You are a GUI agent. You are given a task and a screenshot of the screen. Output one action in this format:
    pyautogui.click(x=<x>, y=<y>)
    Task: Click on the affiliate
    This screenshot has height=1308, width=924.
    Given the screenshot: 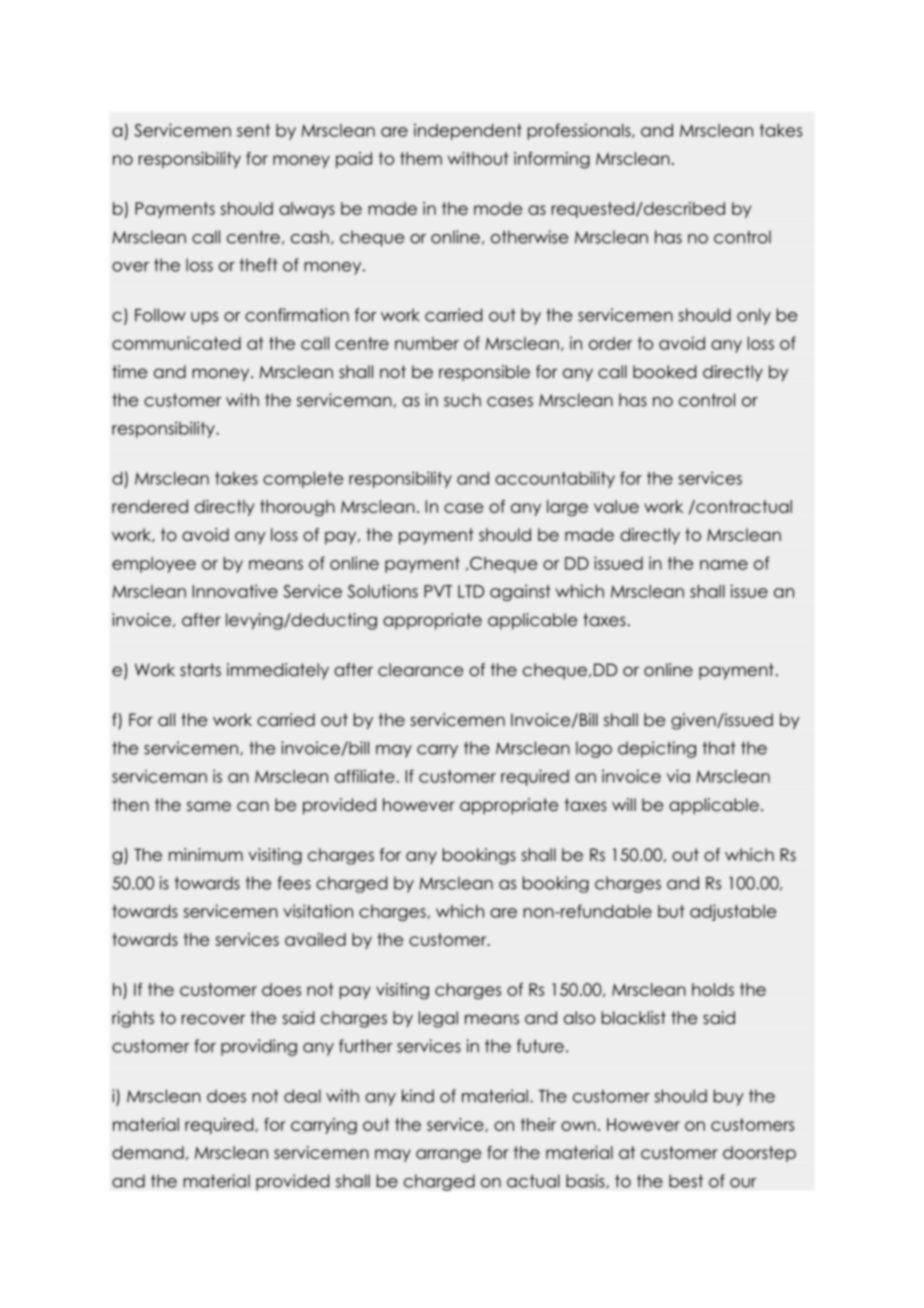 What is the action you would take?
    pyautogui.click(x=365, y=776)
